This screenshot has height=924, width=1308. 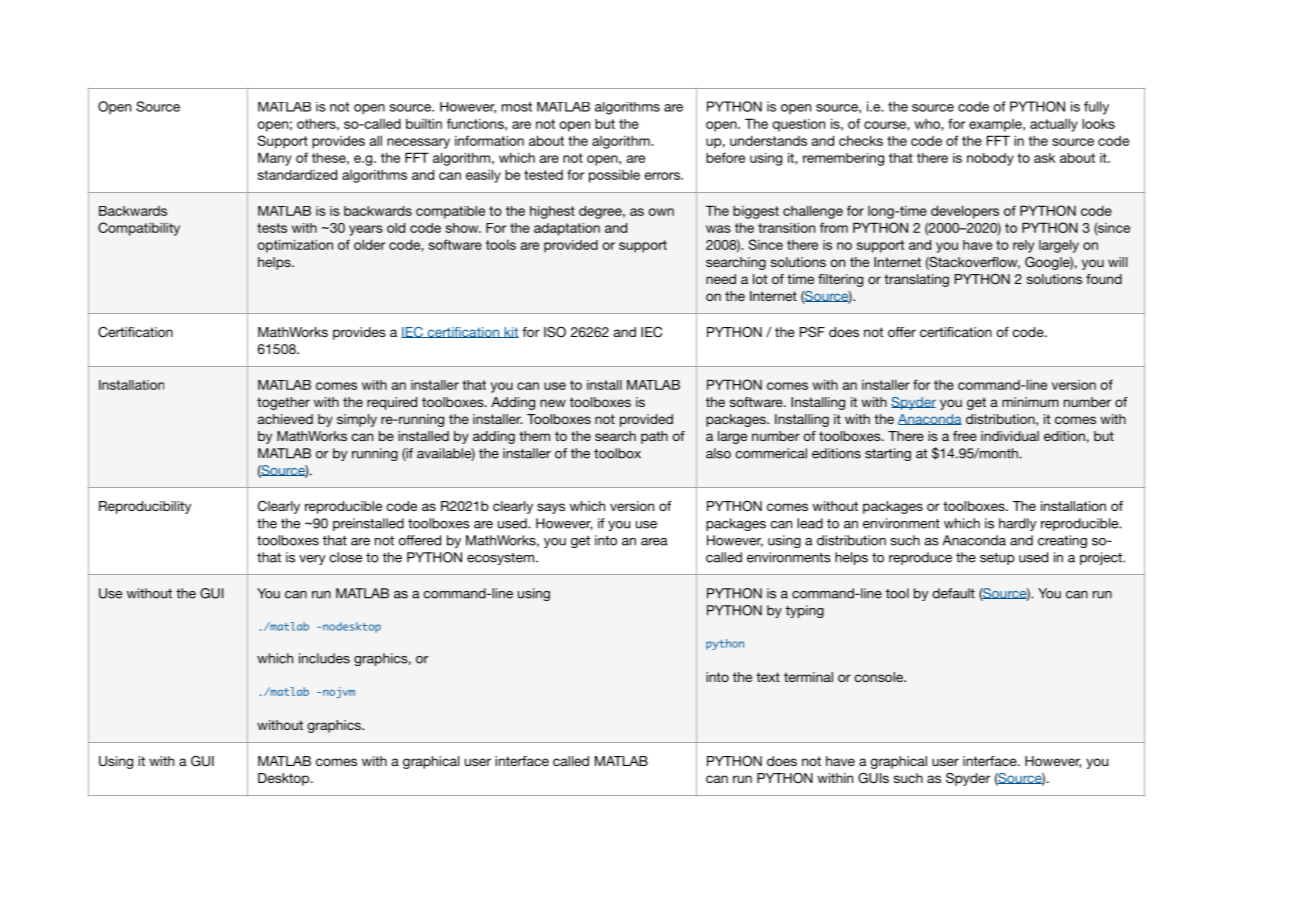 What do you see at coordinates (275, 159) in the screenshot?
I see `Many` at bounding box center [275, 159].
